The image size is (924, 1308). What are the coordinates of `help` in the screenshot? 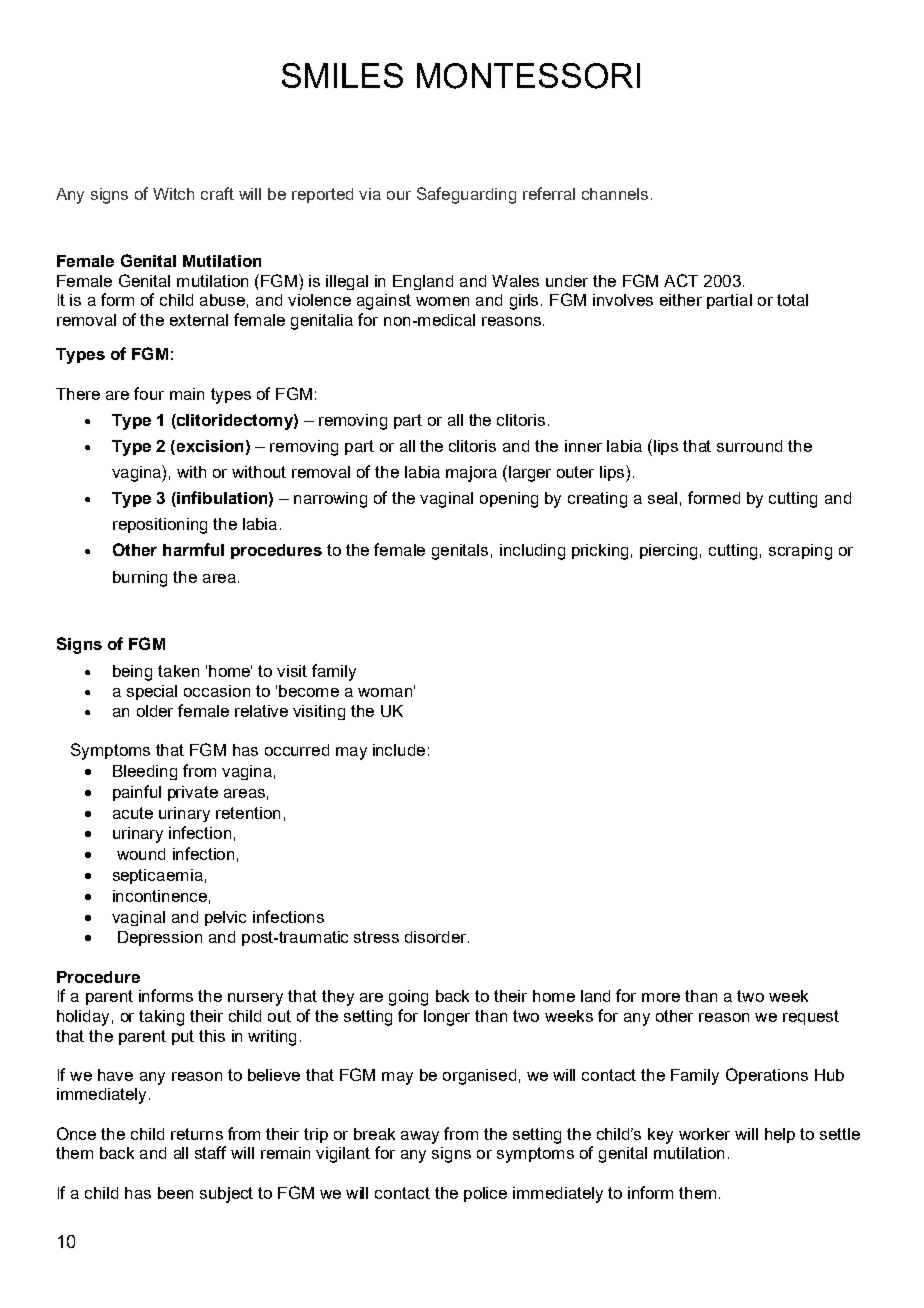 It's located at (780, 1135).
